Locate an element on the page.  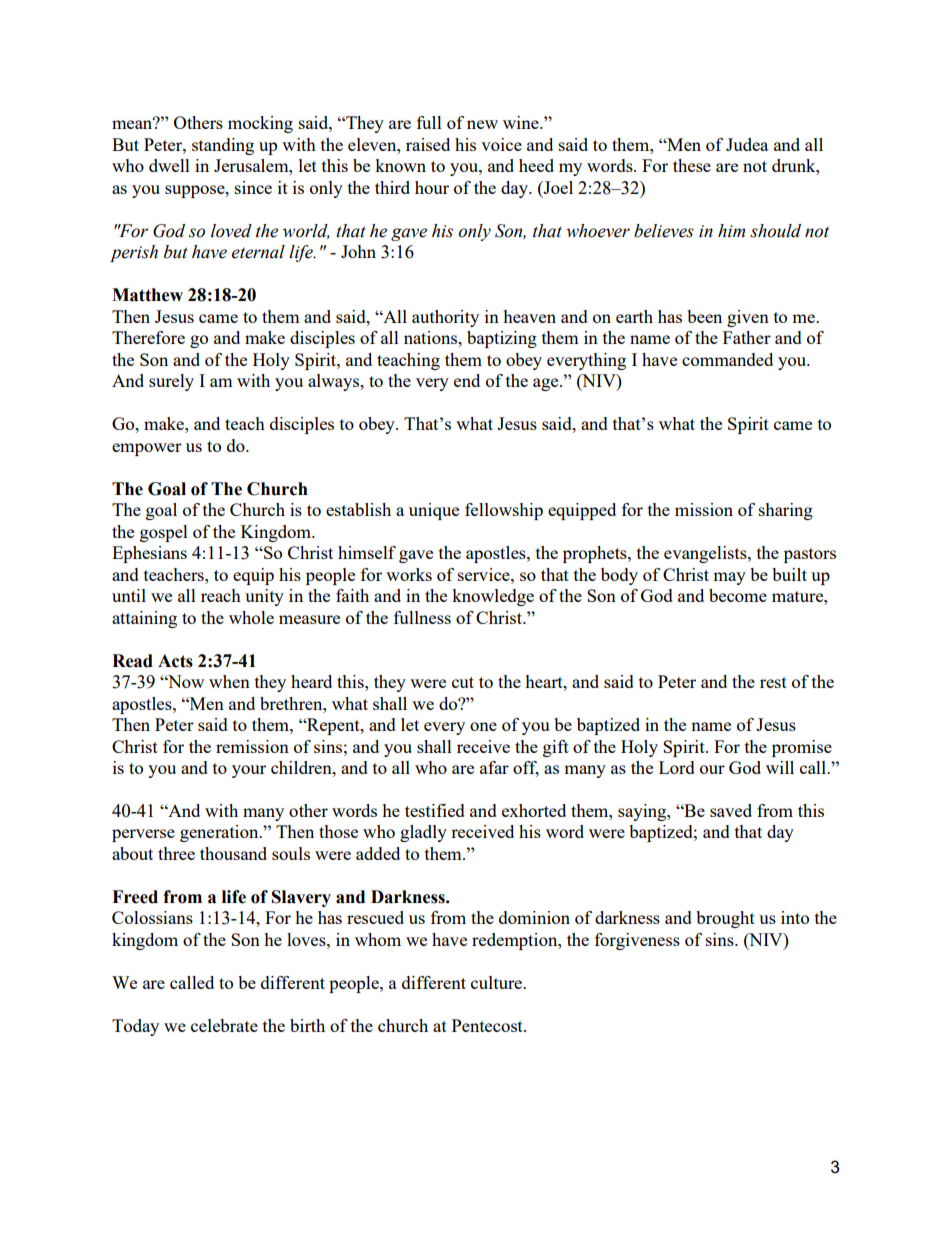
voice is located at coordinates (501, 144).
